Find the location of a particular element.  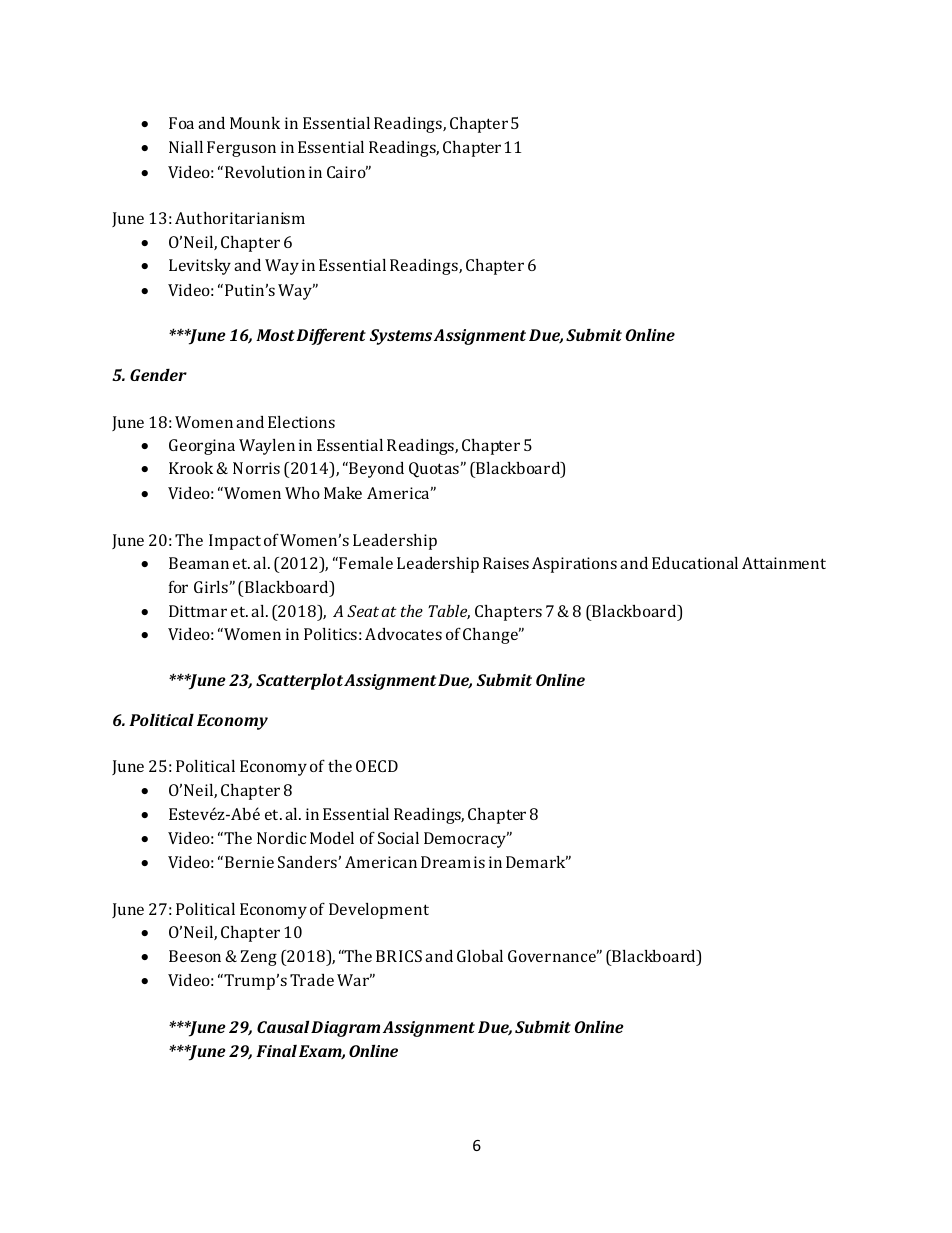

Different is located at coordinates (331, 336).
